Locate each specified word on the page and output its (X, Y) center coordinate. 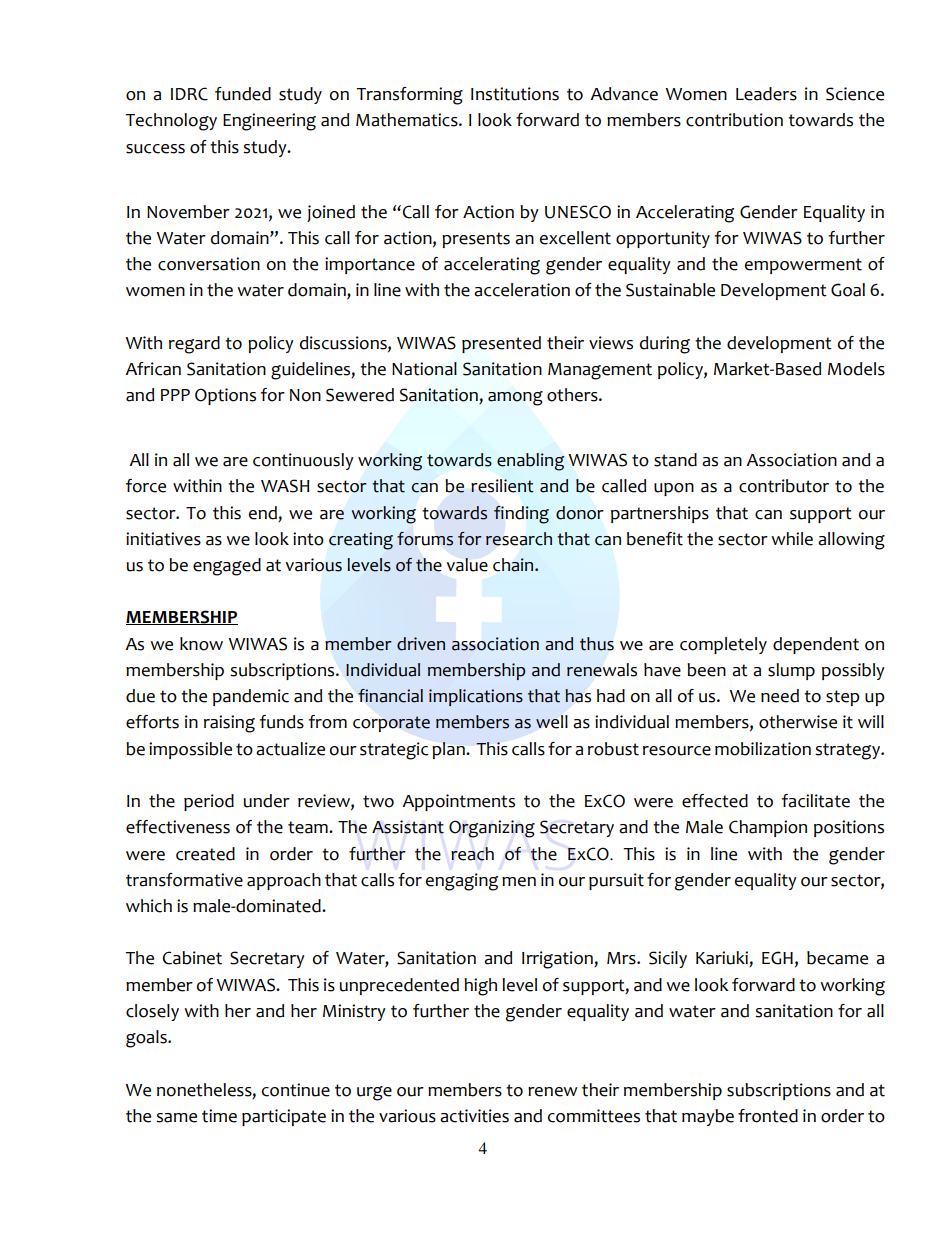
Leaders (766, 94)
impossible (190, 750)
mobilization (763, 749)
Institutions (515, 94)
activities (474, 1116)
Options (225, 396)
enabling (530, 462)
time (219, 1116)
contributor (784, 486)
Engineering (269, 122)
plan (449, 750)
